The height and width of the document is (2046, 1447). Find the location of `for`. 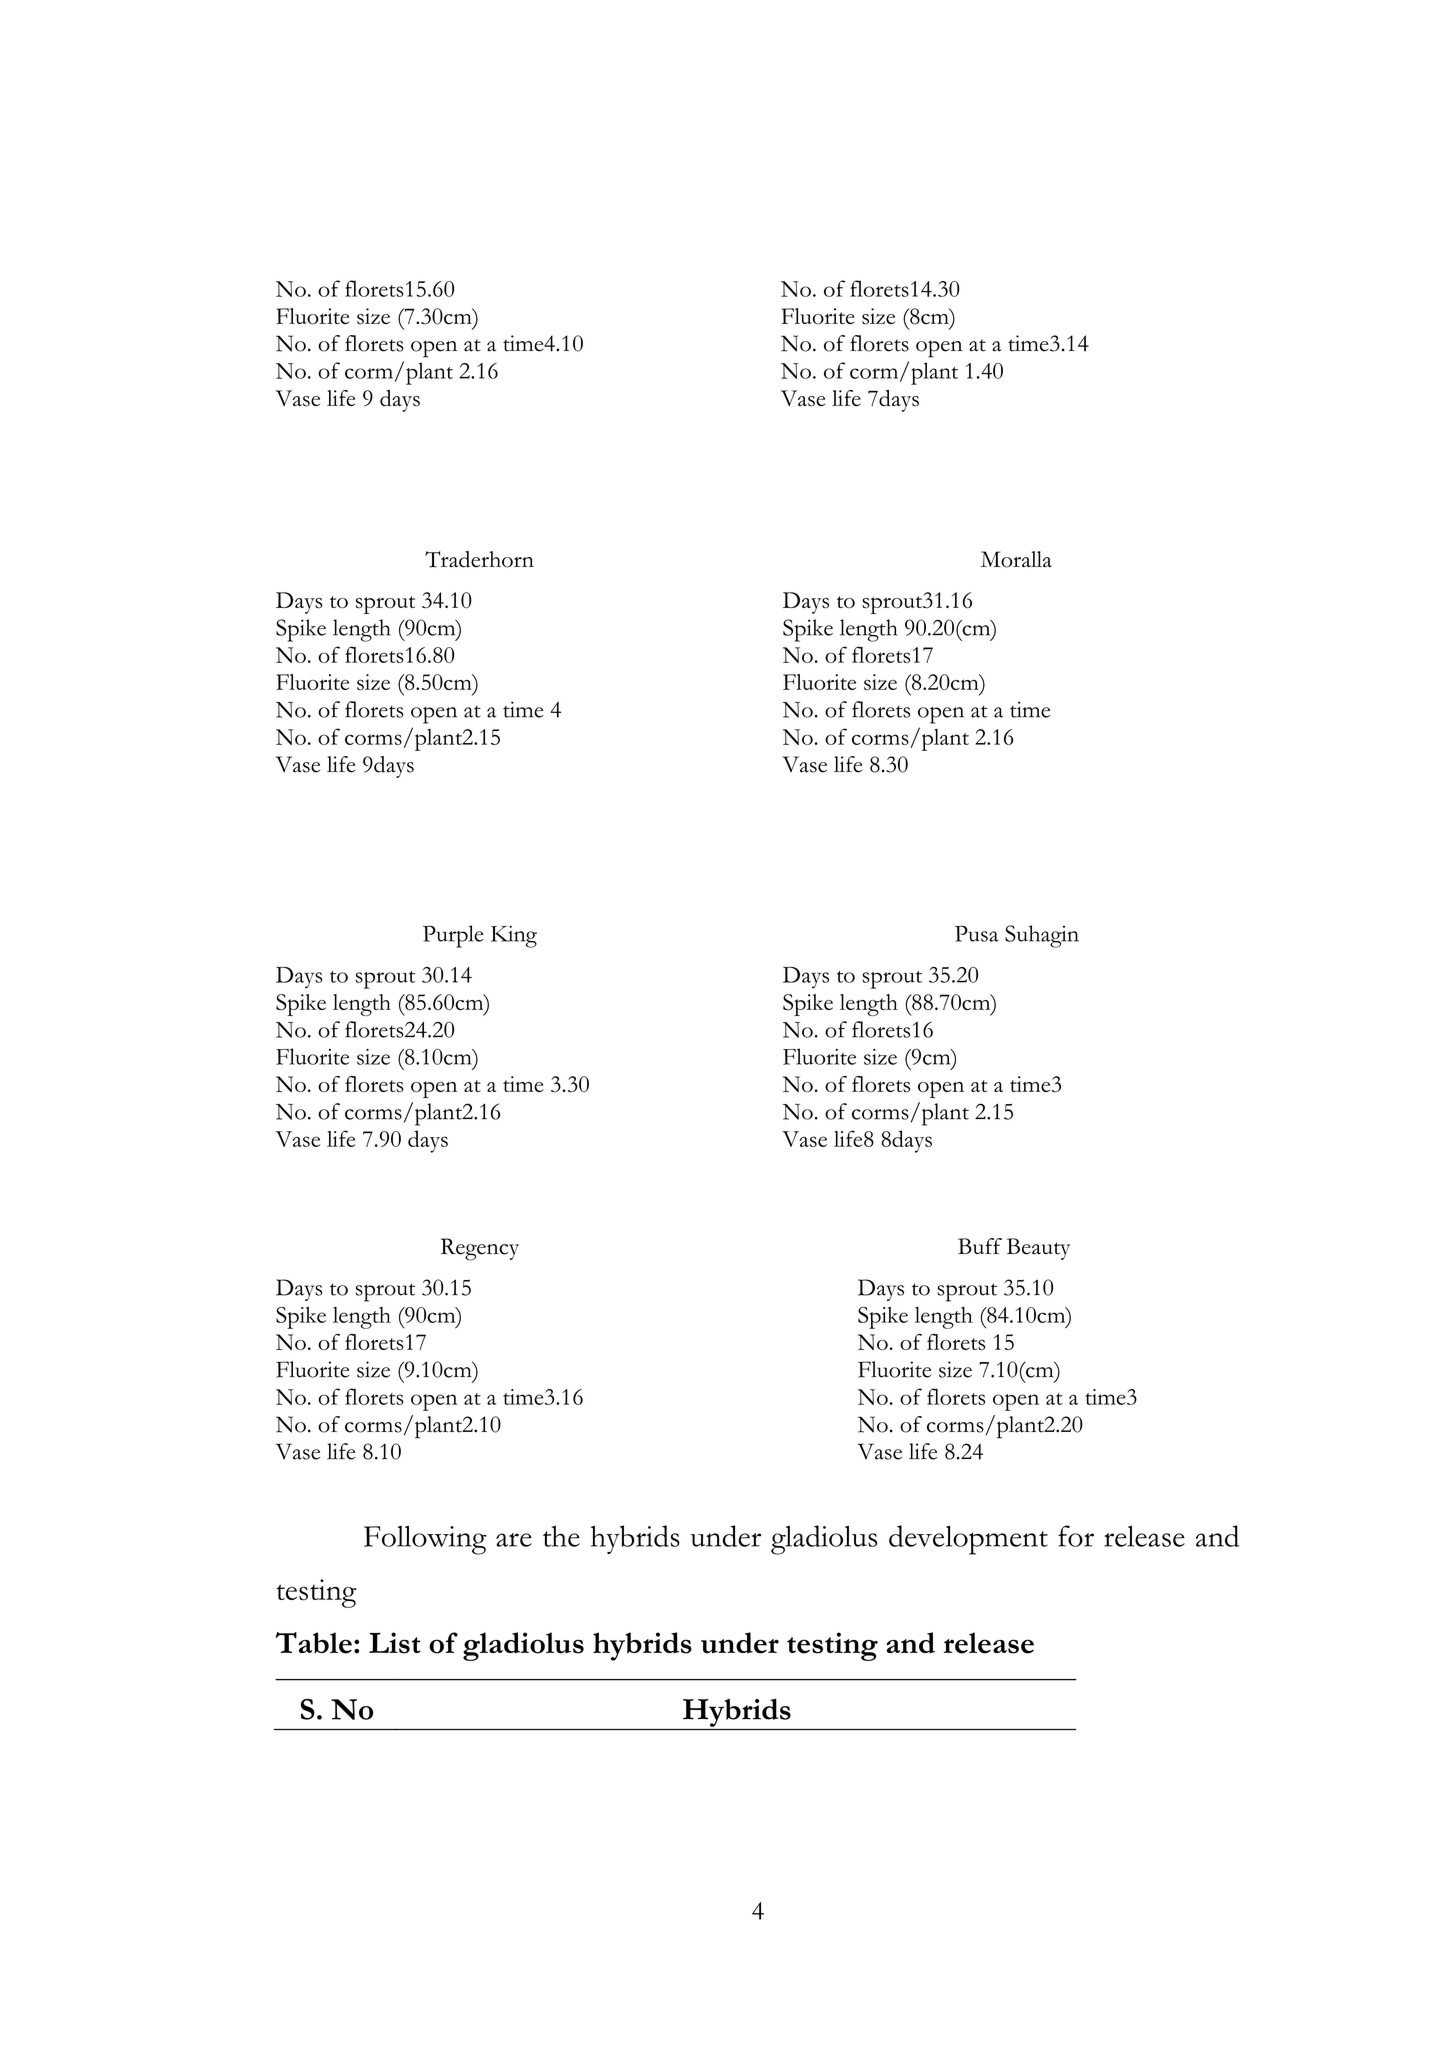

for is located at coordinates (1076, 1536).
